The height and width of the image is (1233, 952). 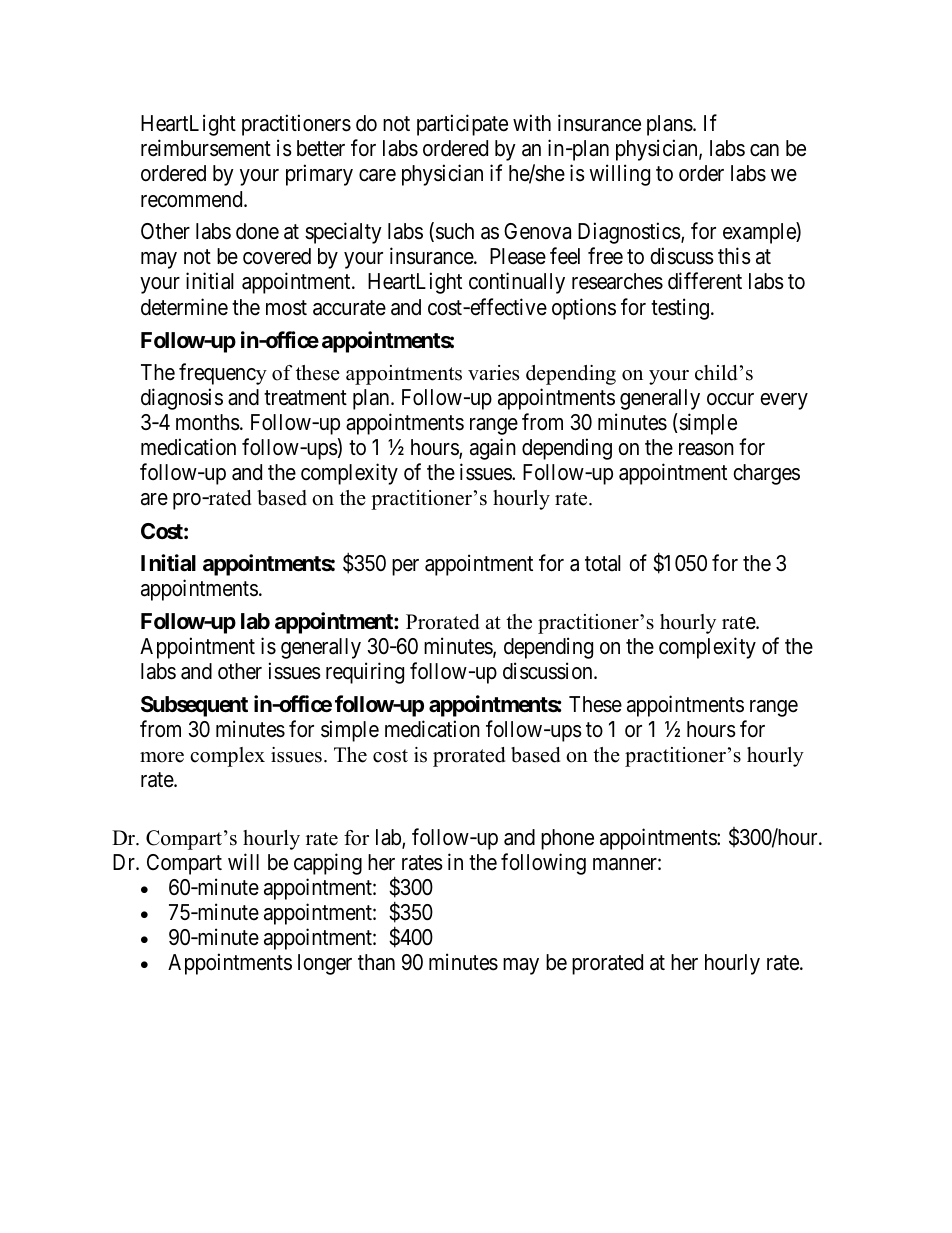 I want to click on participate, so click(x=462, y=125).
